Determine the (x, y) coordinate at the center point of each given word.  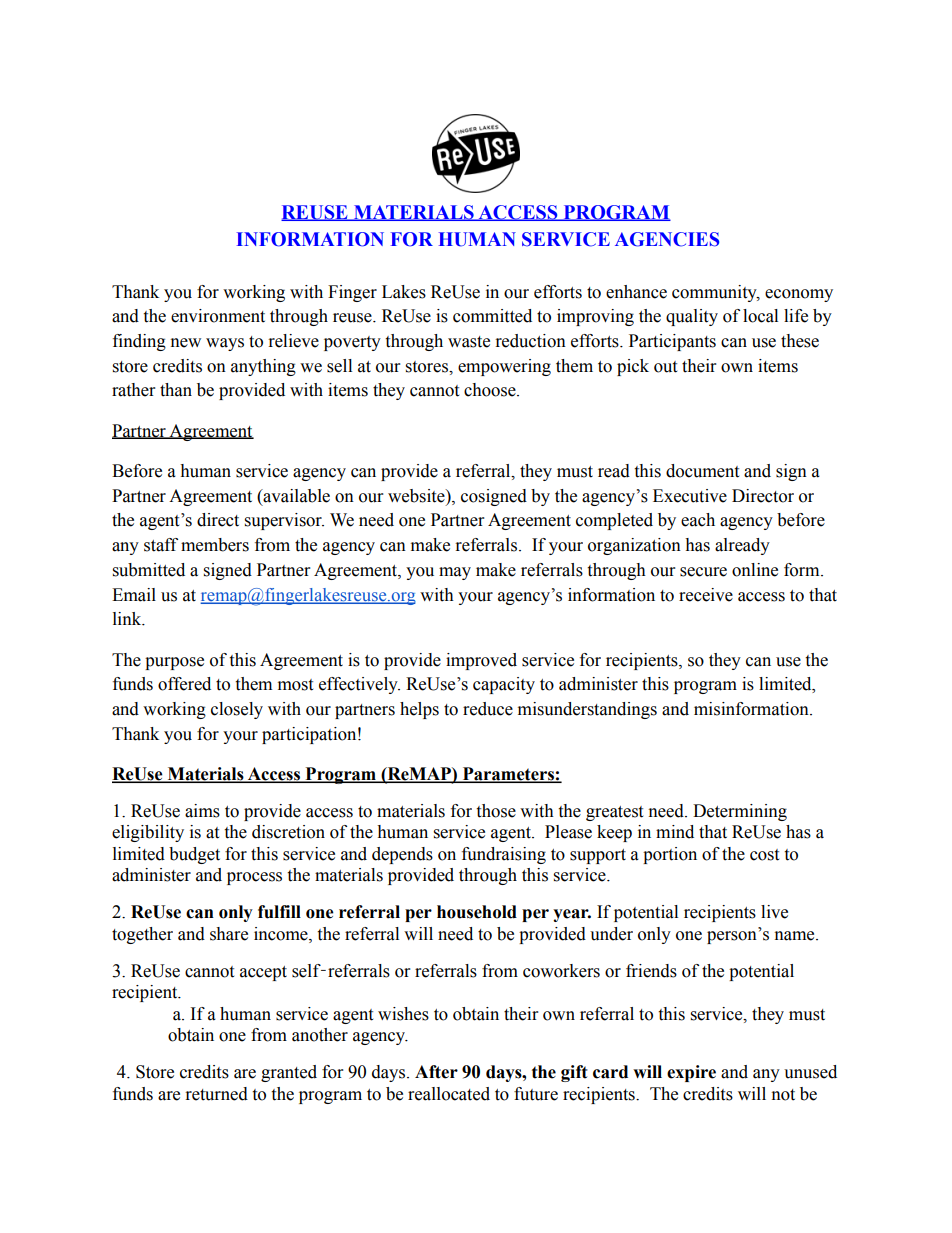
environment (218, 316)
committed (492, 316)
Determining (740, 812)
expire (691, 1073)
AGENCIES (667, 239)
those (496, 811)
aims (202, 811)
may (455, 573)
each (698, 520)
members (215, 545)
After (436, 1072)
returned (217, 1094)
